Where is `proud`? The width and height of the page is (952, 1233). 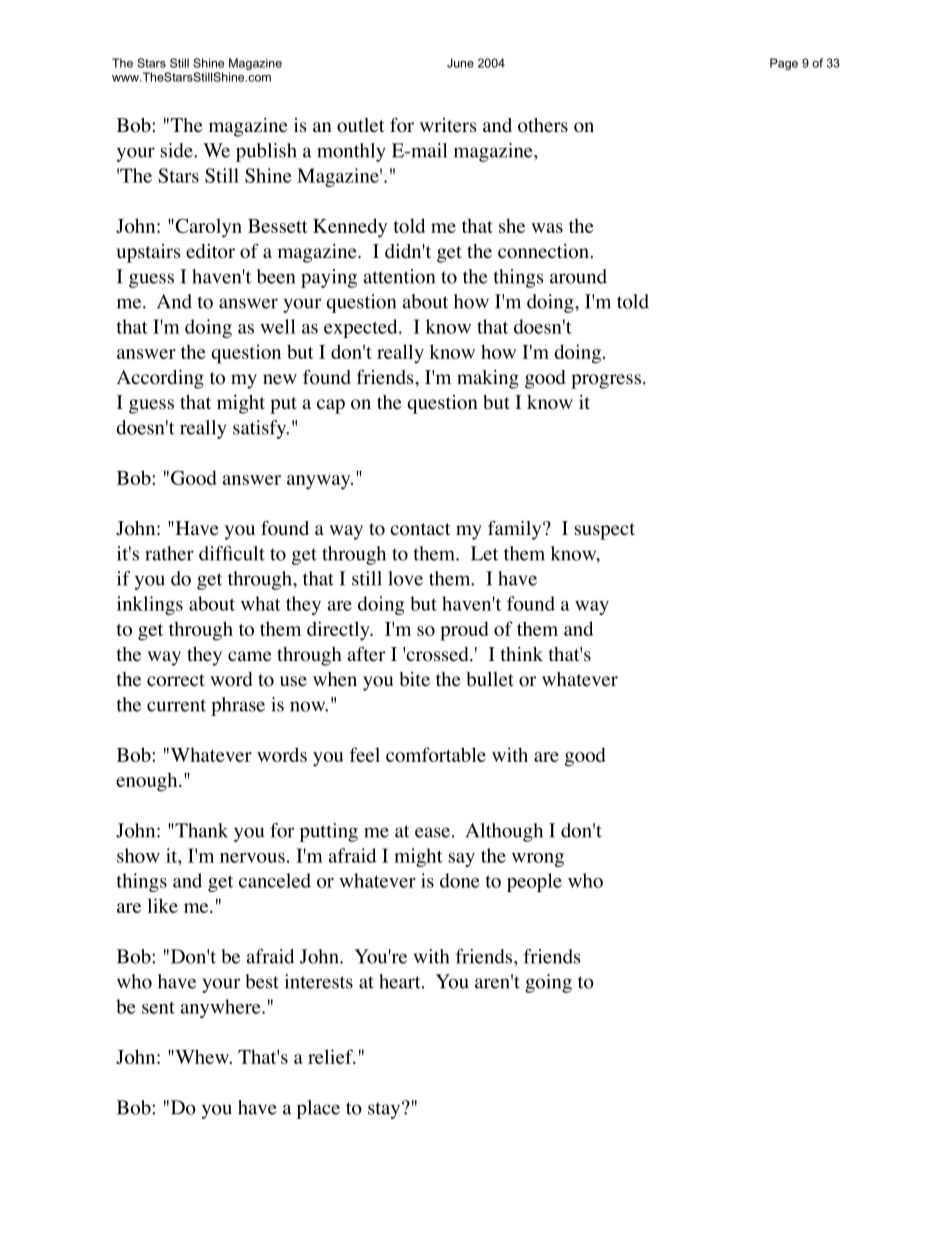 proud is located at coordinates (464, 631).
